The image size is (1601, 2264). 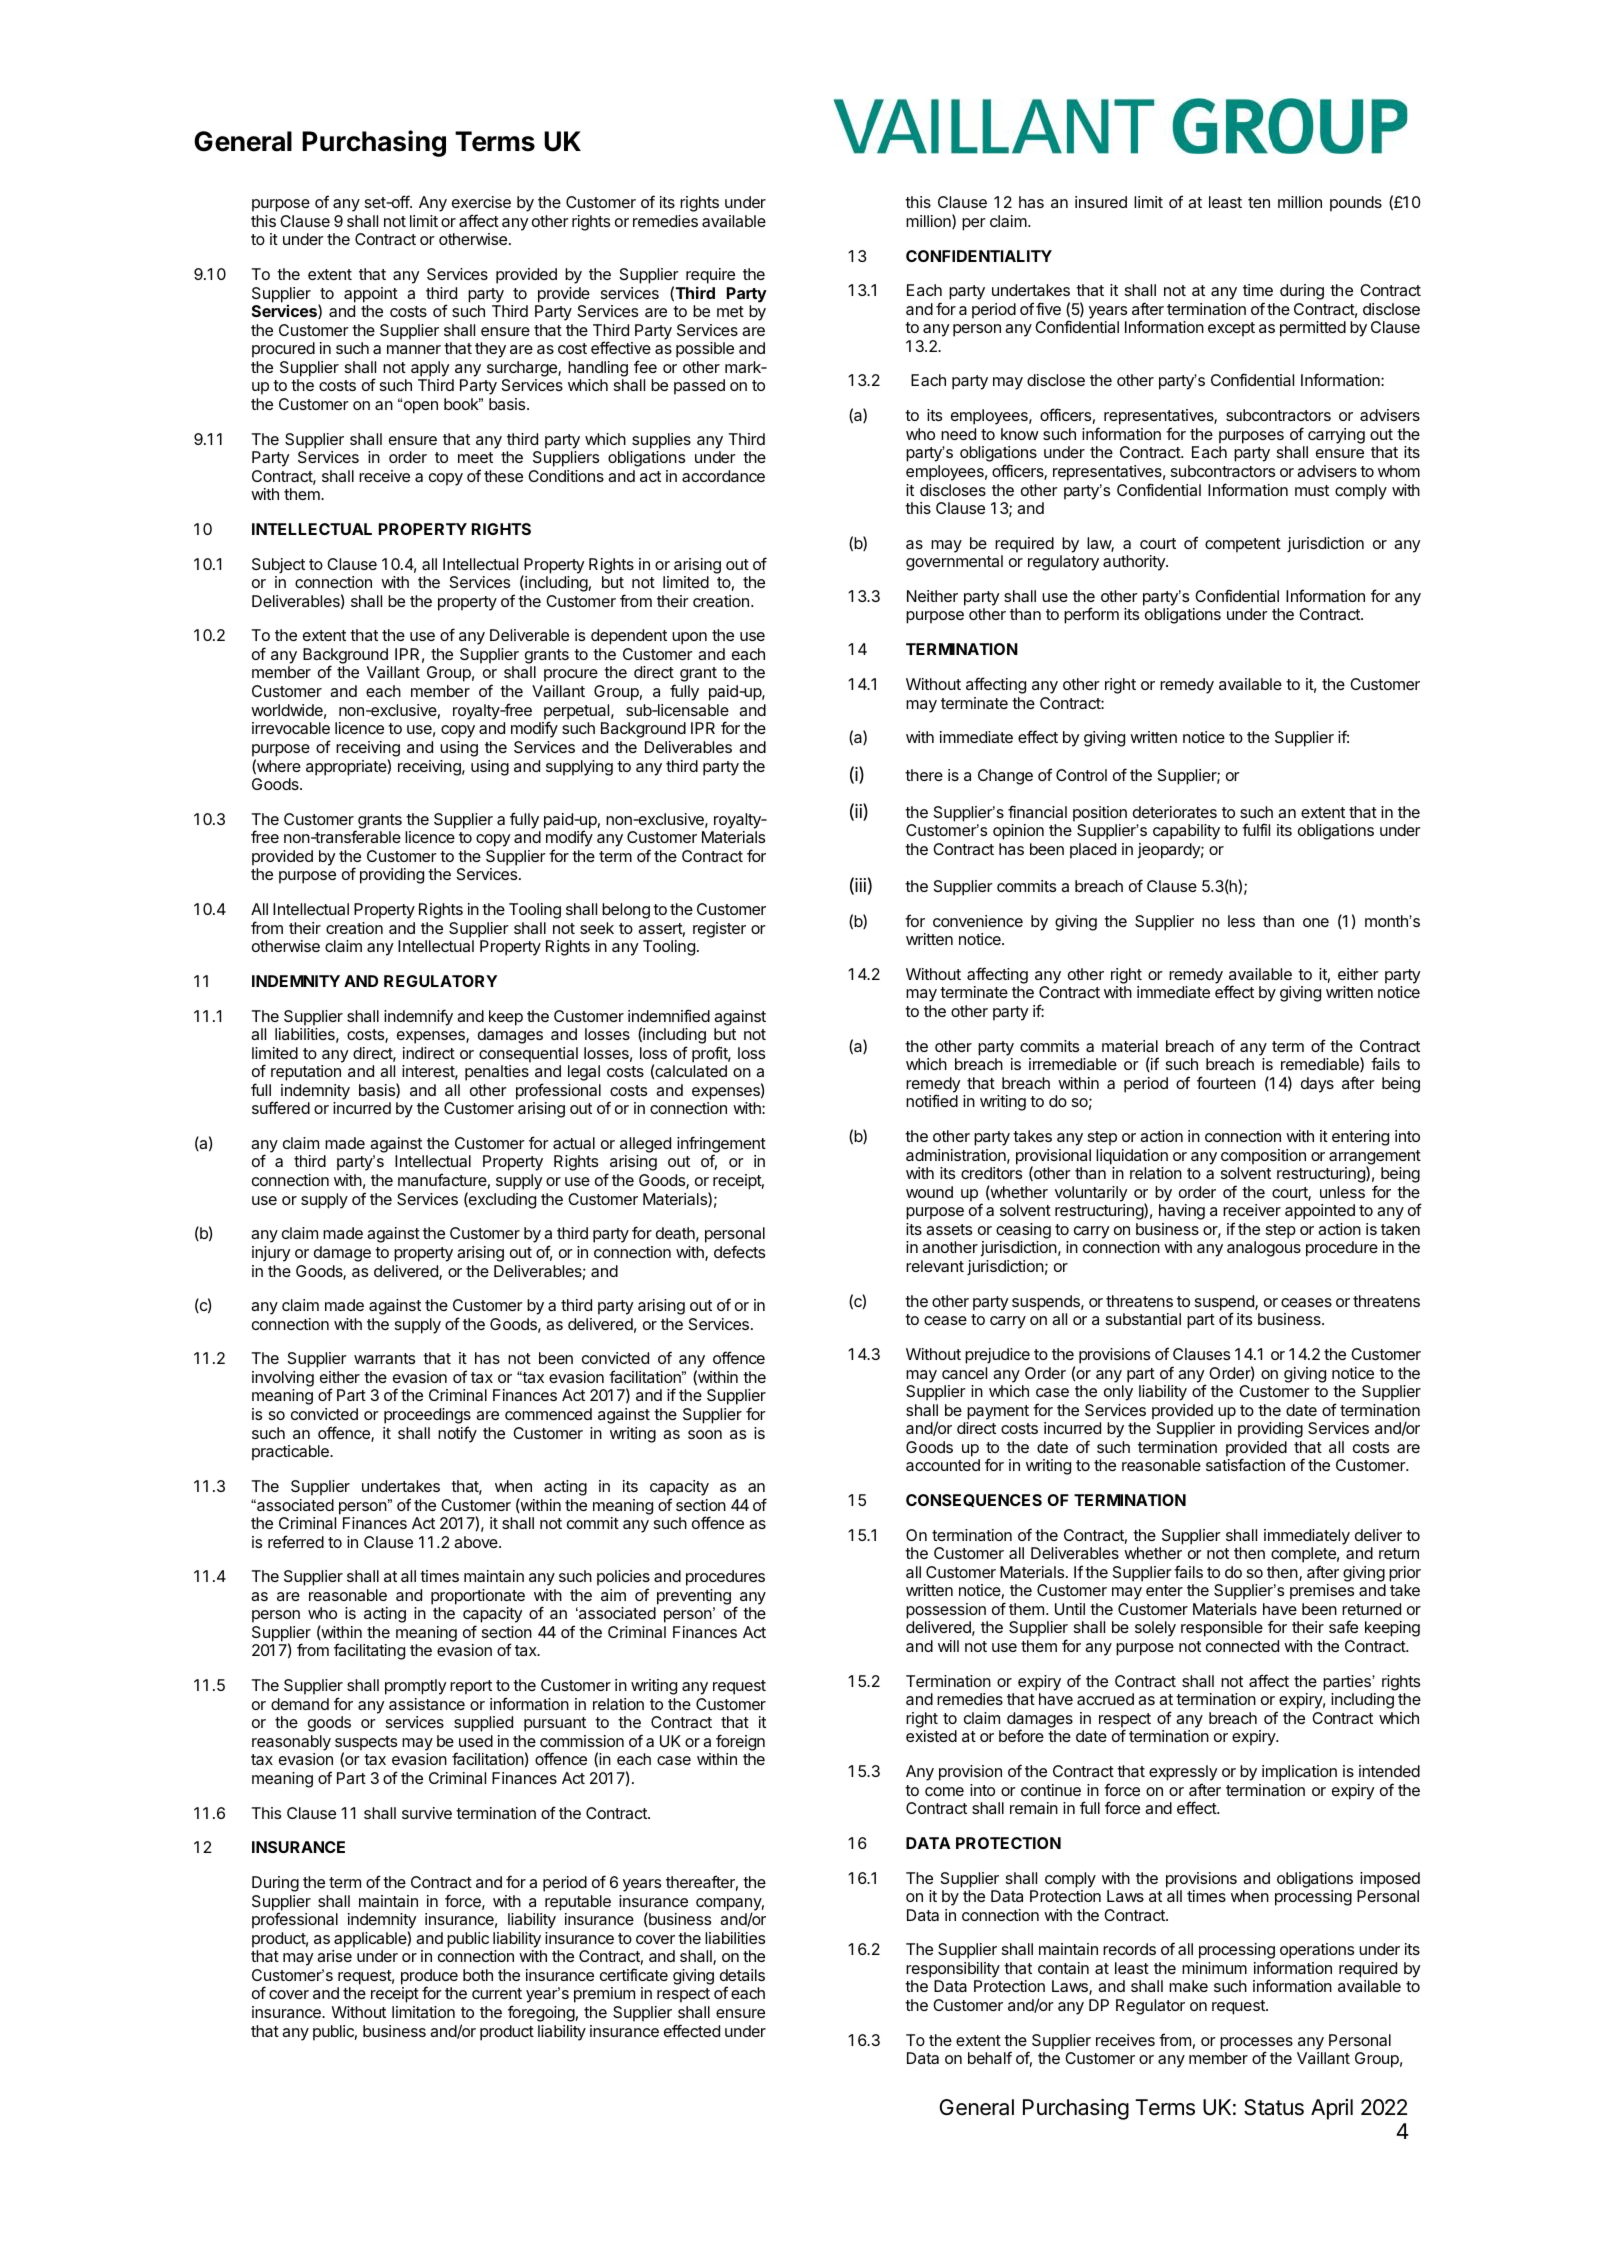 What do you see at coordinates (1231, 329) in the page?
I see `except` at bounding box center [1231, 329].
